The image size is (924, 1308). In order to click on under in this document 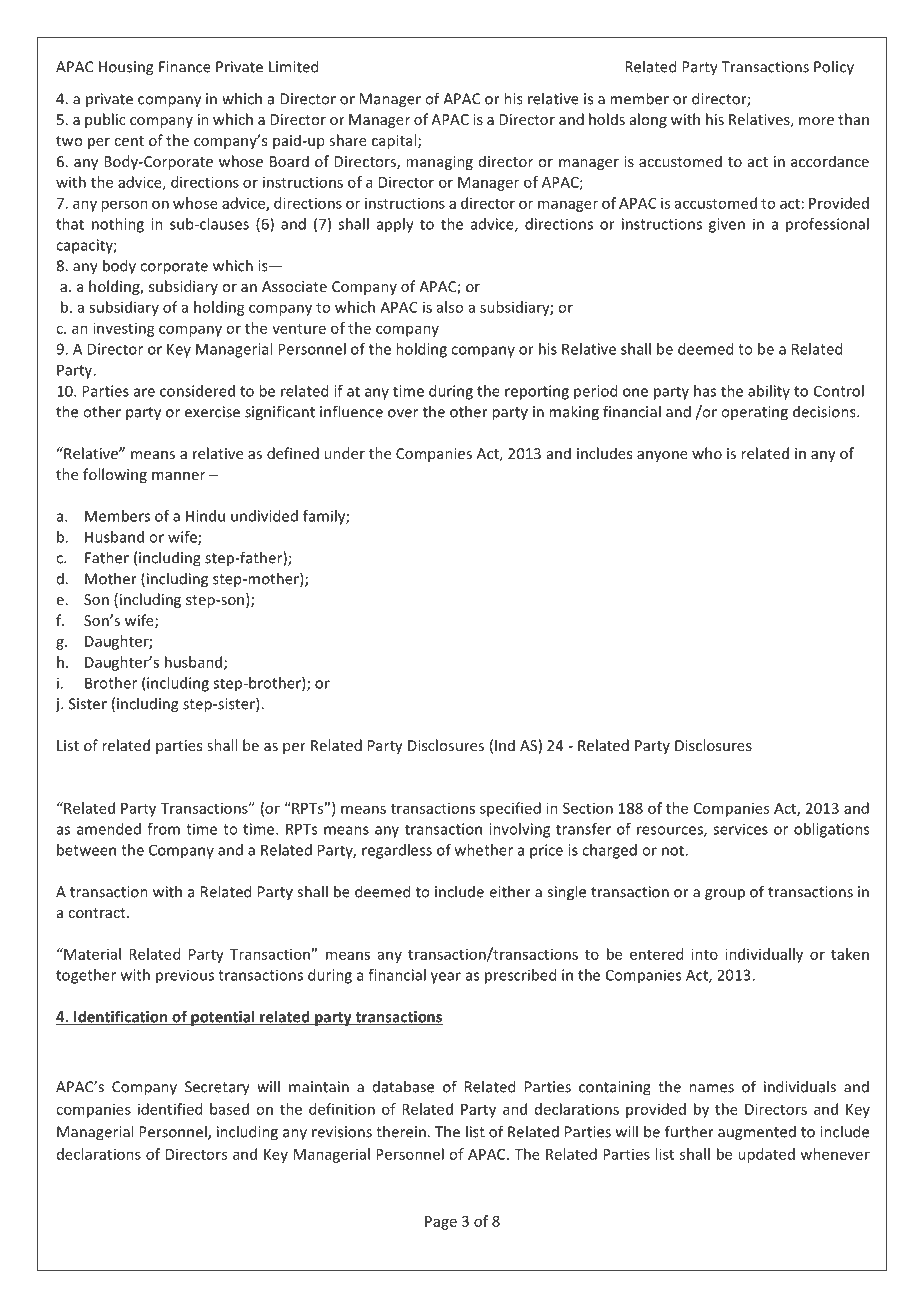, I will do `click(344, 453)`.
